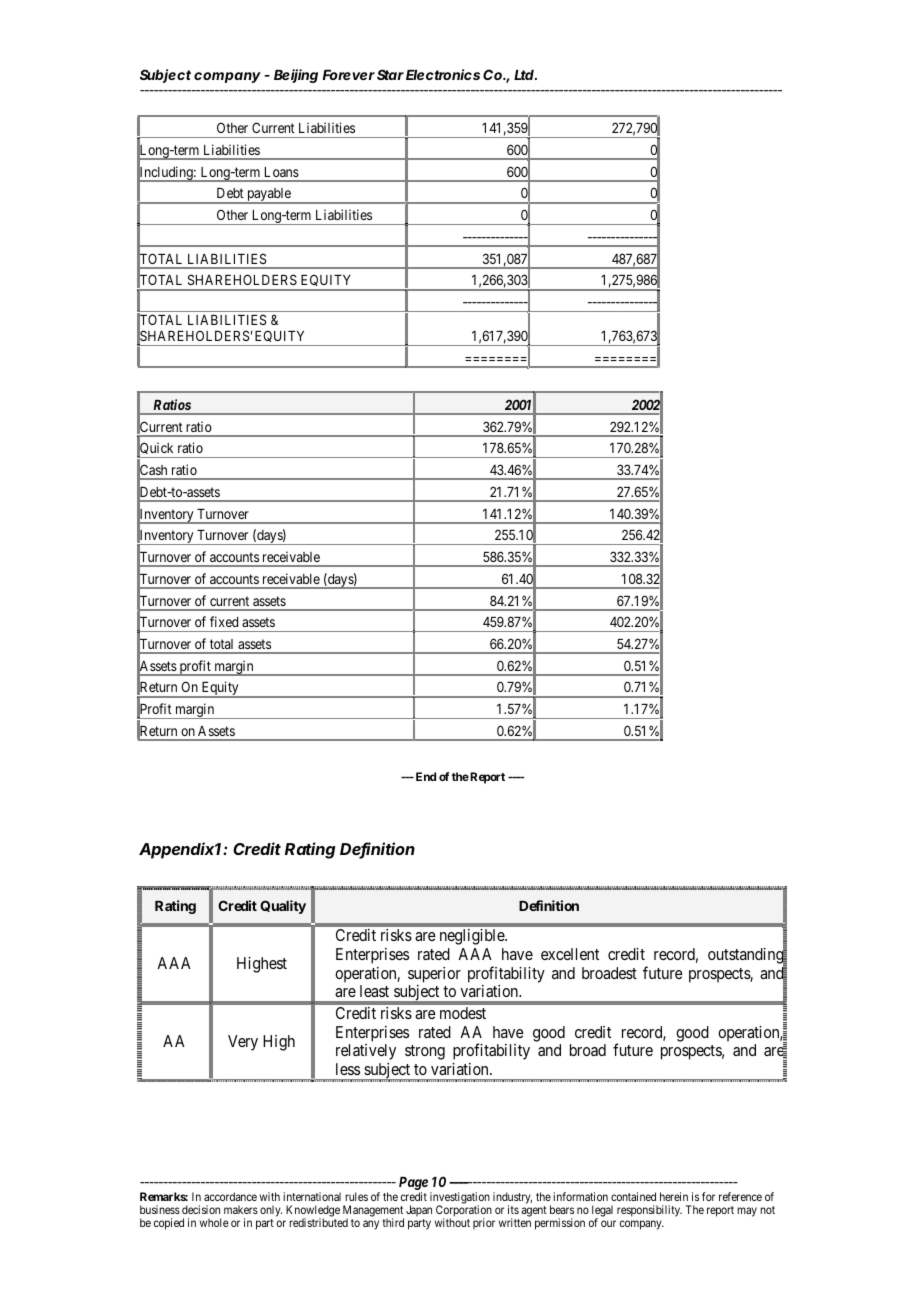 Image resolution: width=924 pixels, height=1308 pixels. Describe the element at coordinates (230, 1196) in the screenshot. I see `accordance` at that location.
